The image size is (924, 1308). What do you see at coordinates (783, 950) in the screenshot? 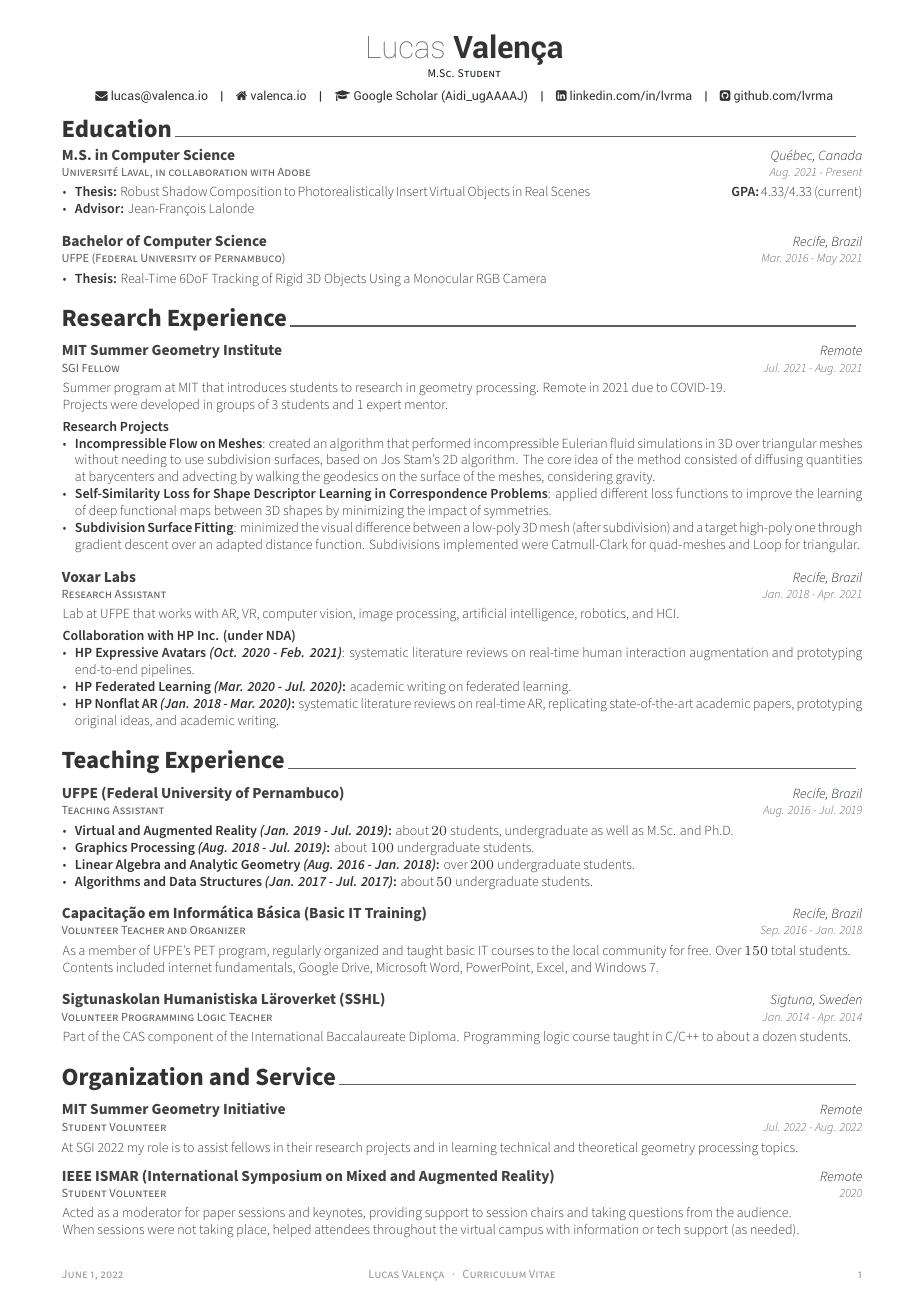
I see `total` at bounding box center [783, 950].
